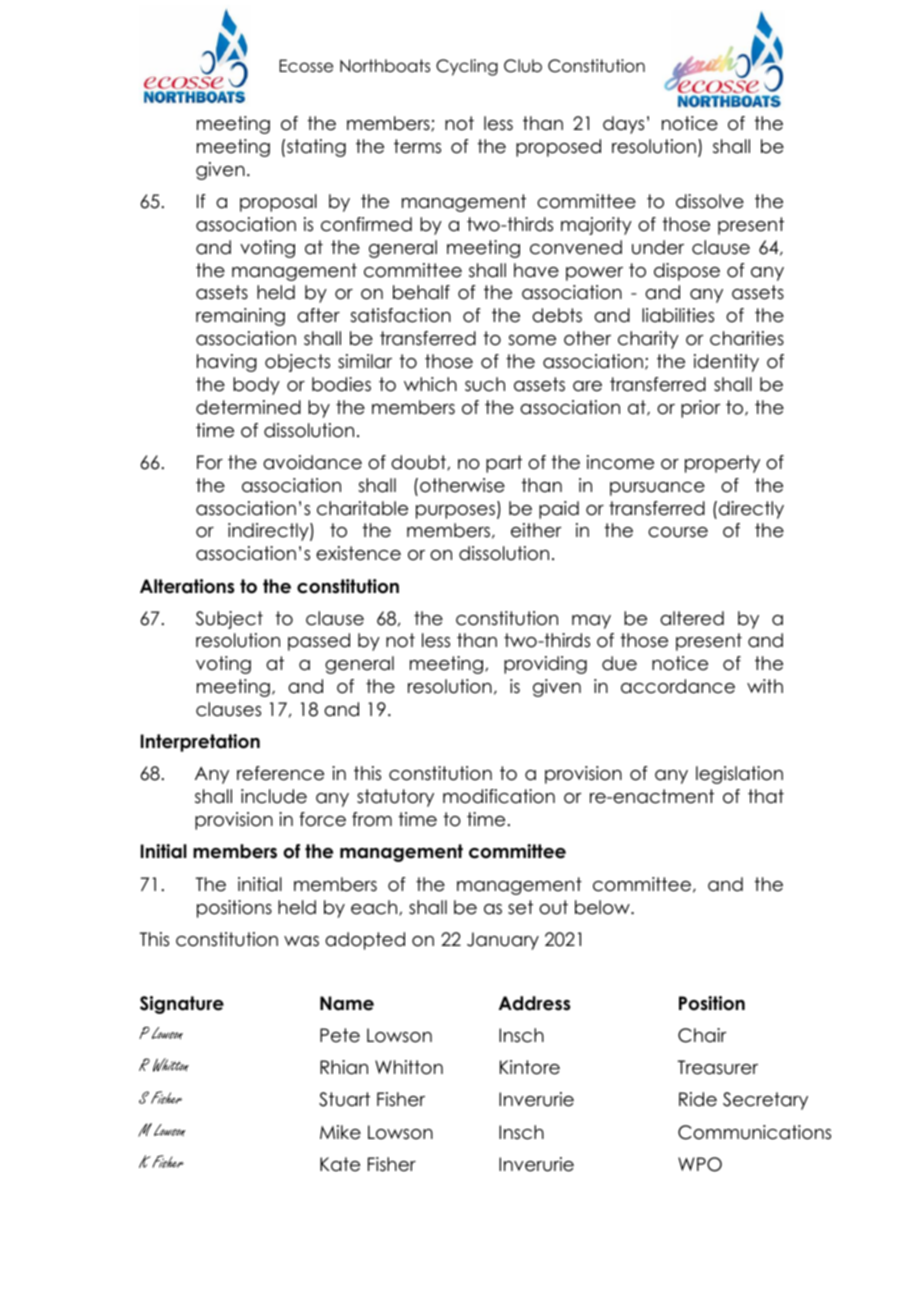 The image size is (924, 1308). I want to click on having, so click(227, 363).
